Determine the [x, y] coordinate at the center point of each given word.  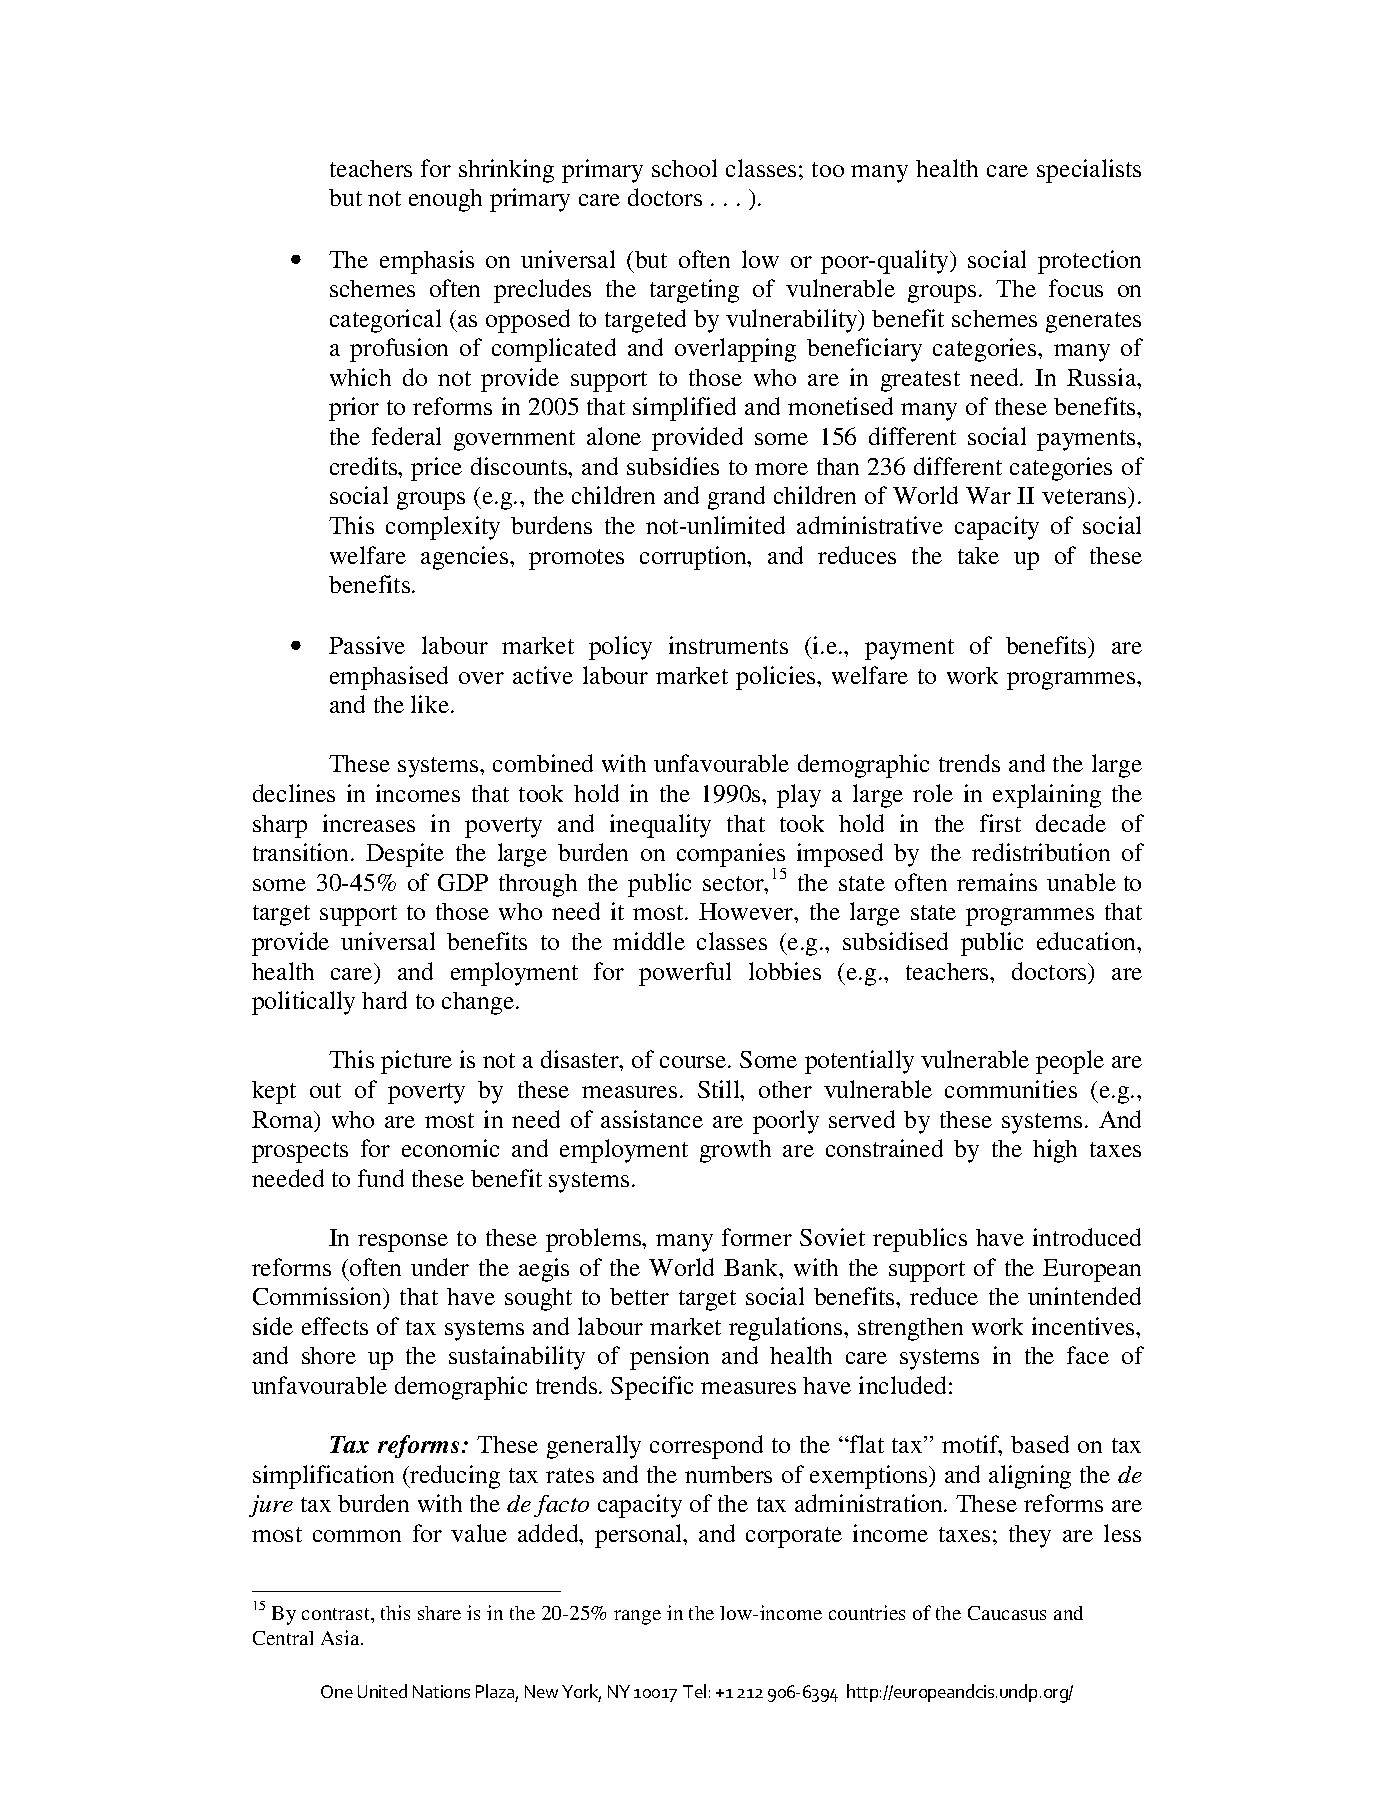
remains [997, 882]
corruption [694, 558]
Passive [367, 645]
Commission [319, 1297]
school [684, 168]
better [639, 1296]
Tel [694, 1691]
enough [445, 200]
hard [384, 1000]
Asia [341, 1637]
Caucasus [1007, 1613]
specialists [1089, 171]
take [978, 555]
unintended [1084, 1296]
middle [649, 941]
